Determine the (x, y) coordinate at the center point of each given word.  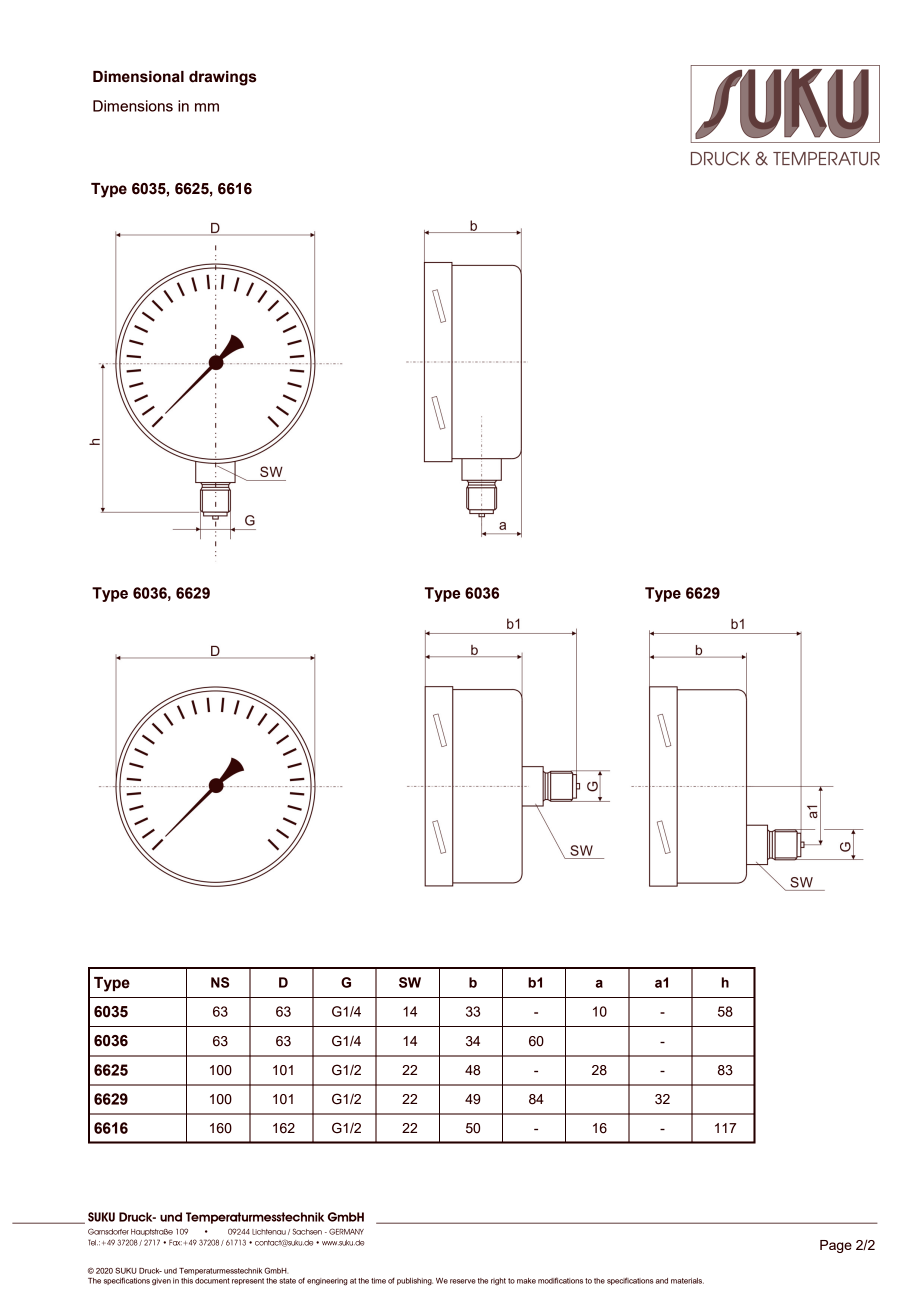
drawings (223, 78)
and (662, 1281)
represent (248, 1281)
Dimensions (133, 106)
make (526, 1281)
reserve (463, 1281)
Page (836, 1246)
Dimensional (138, 77)
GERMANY (346, 1231)
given (161, 1281)
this (187, 1281)
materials (687, 1281)
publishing (415, 1282)
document (212, 1281)
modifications (560, 1280)
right (498, 1281)
